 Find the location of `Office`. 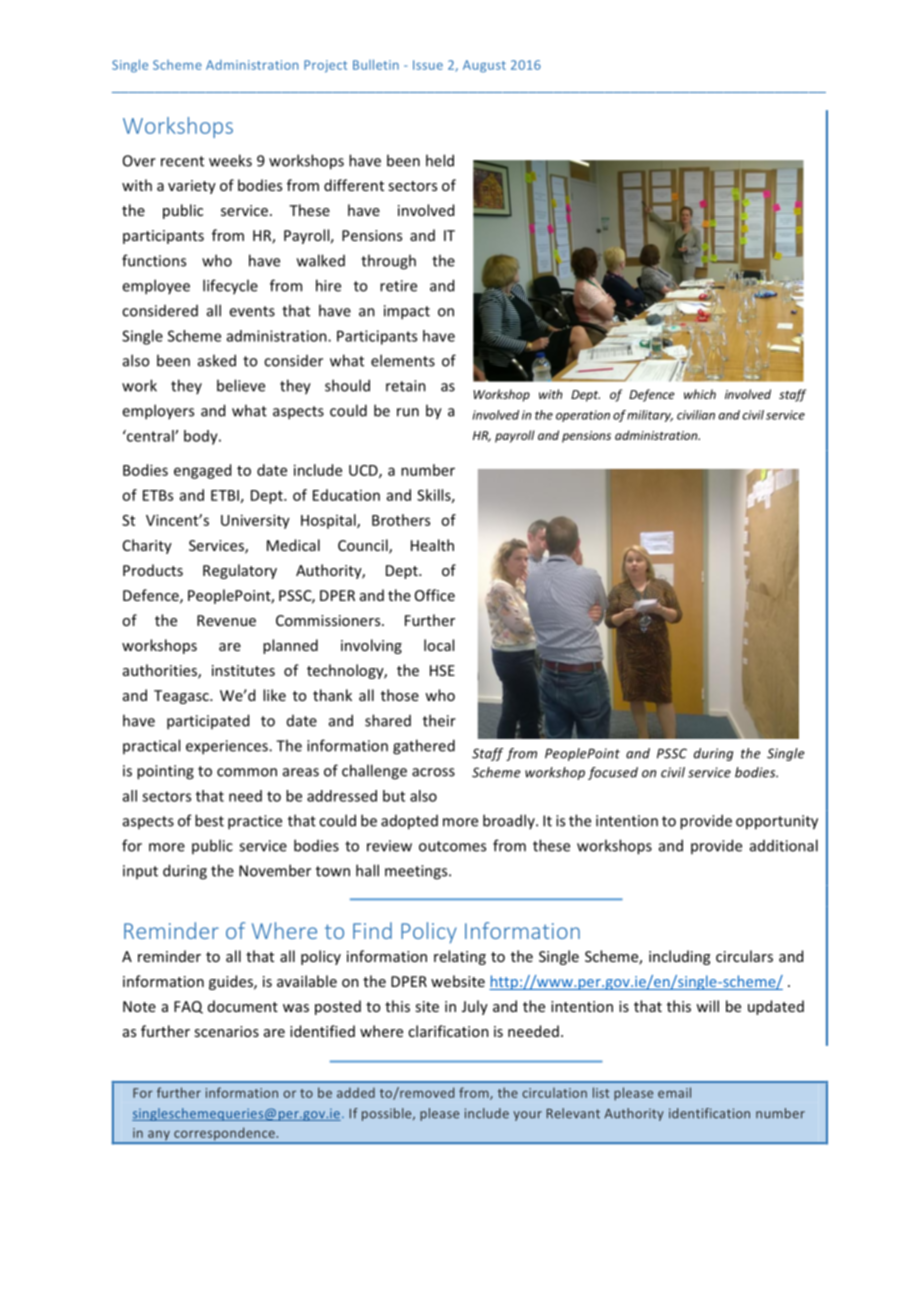

Office is located at coordinates (435, 595).
